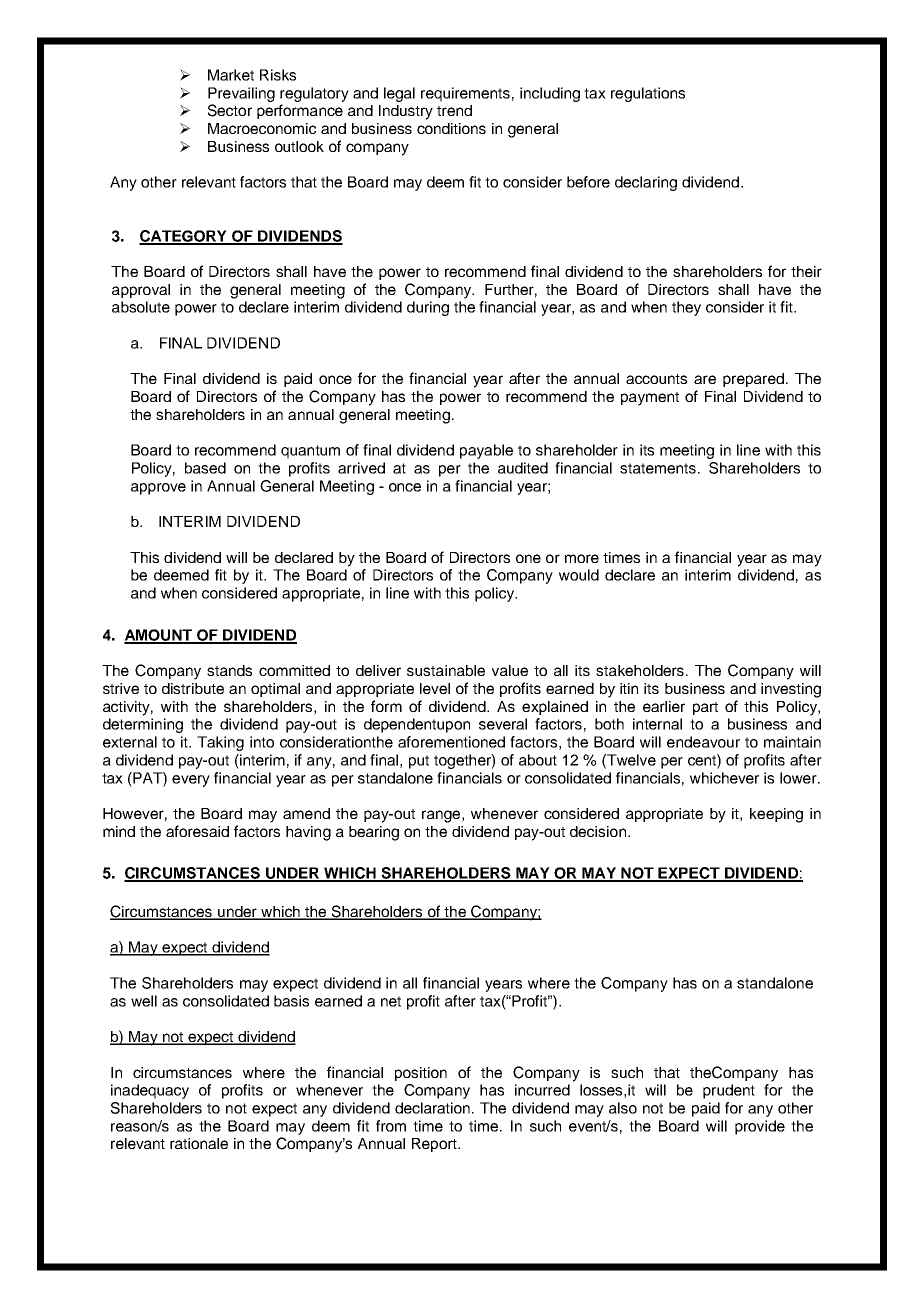 This image has height=1308, width=924. Describe the element at coordinates (641, 670) in the image. I see `stakeholders` at that location.
